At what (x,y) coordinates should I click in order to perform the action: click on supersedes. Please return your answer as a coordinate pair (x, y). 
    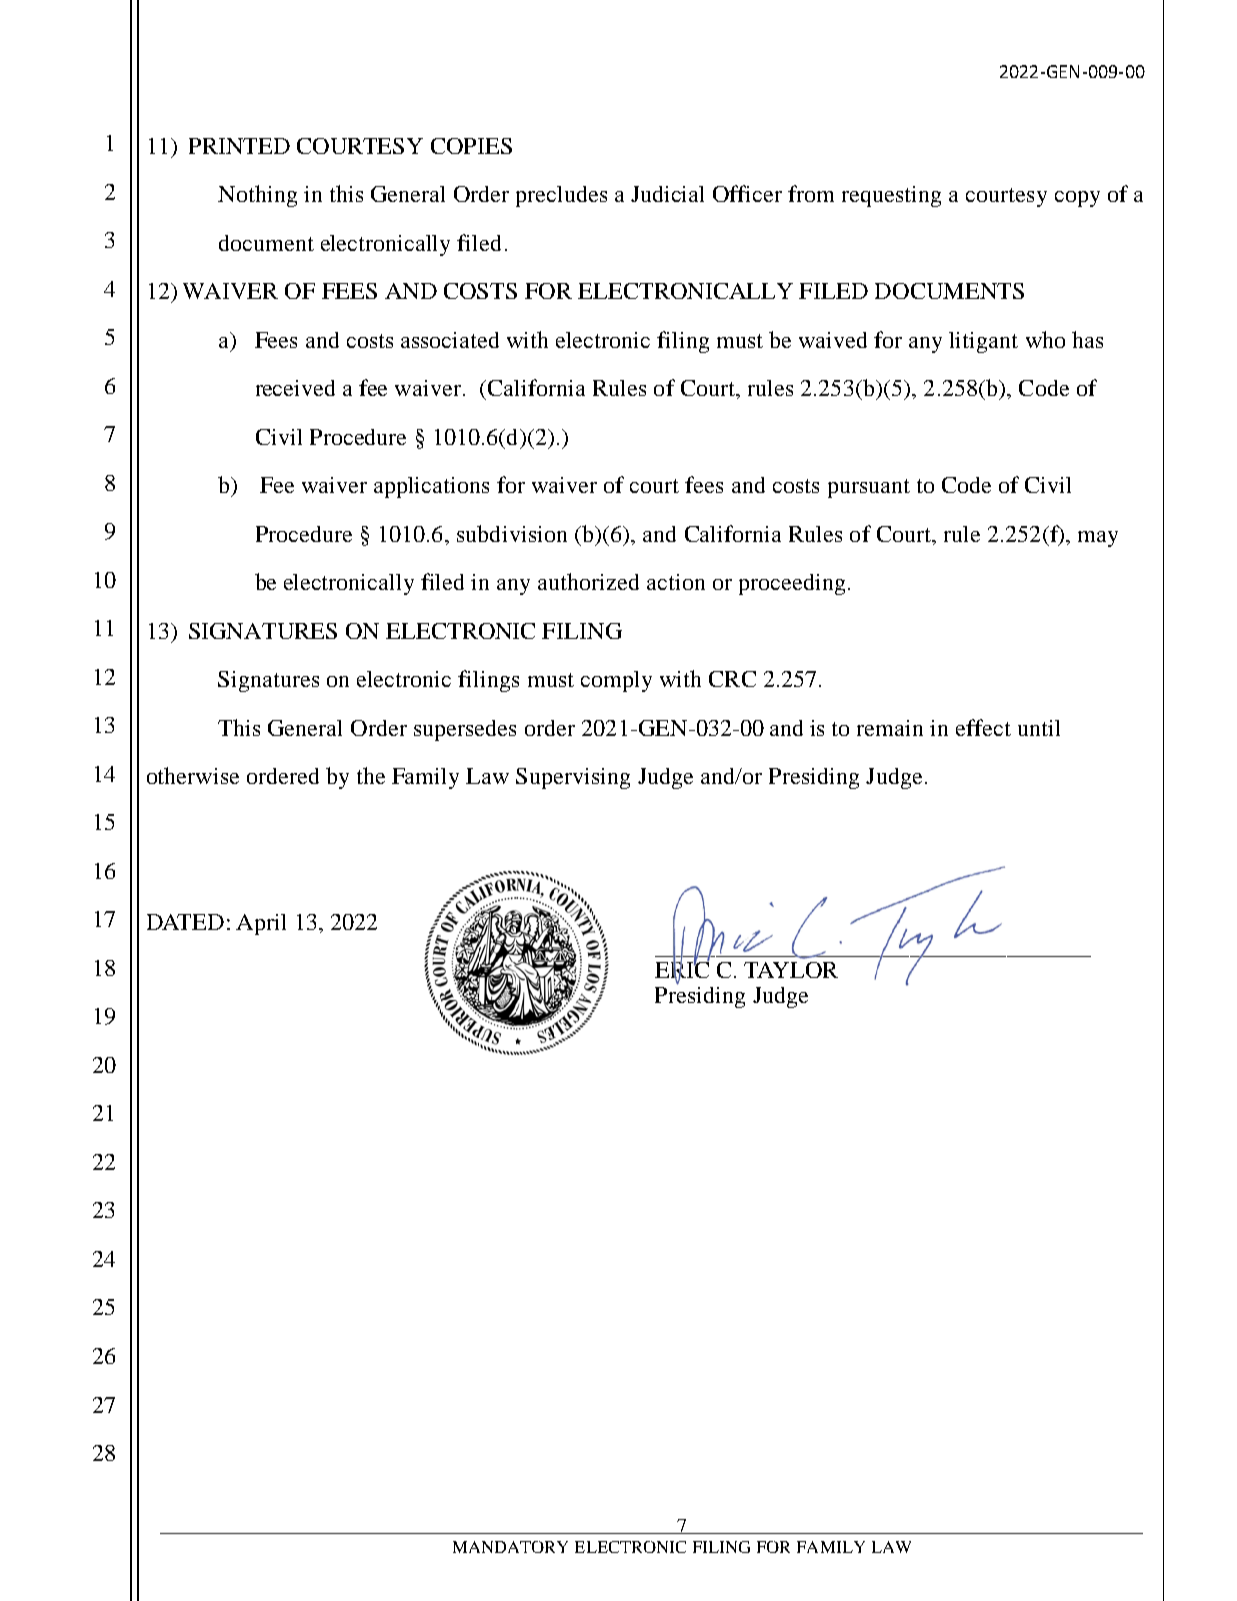
    Looking at the image, I should click on (465, 730).
